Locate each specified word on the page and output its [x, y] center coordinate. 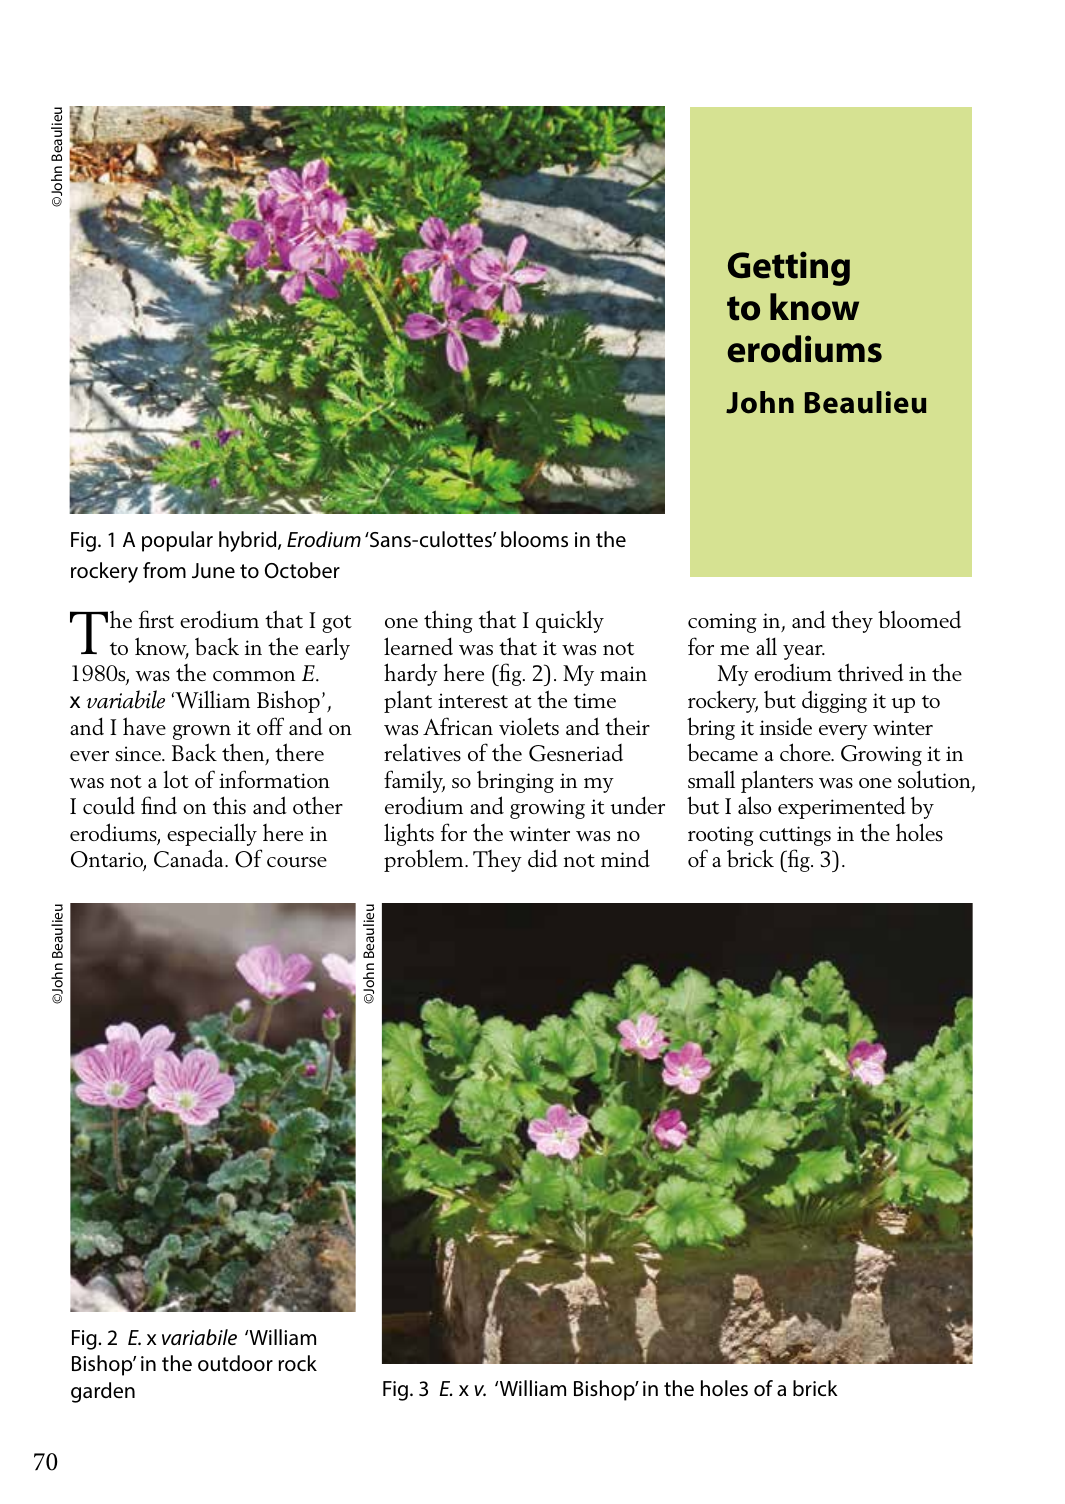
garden [103, 1392]
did [543, 858]
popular [177, 541]
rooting [721, 836]
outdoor [235, 1363]
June [213, 571]
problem [425, 860]
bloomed [919, 619]
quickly [570, 621]
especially [212, 834]
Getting [789, 268]
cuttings [795, 836]
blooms [534, 539]
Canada [190, 858]
